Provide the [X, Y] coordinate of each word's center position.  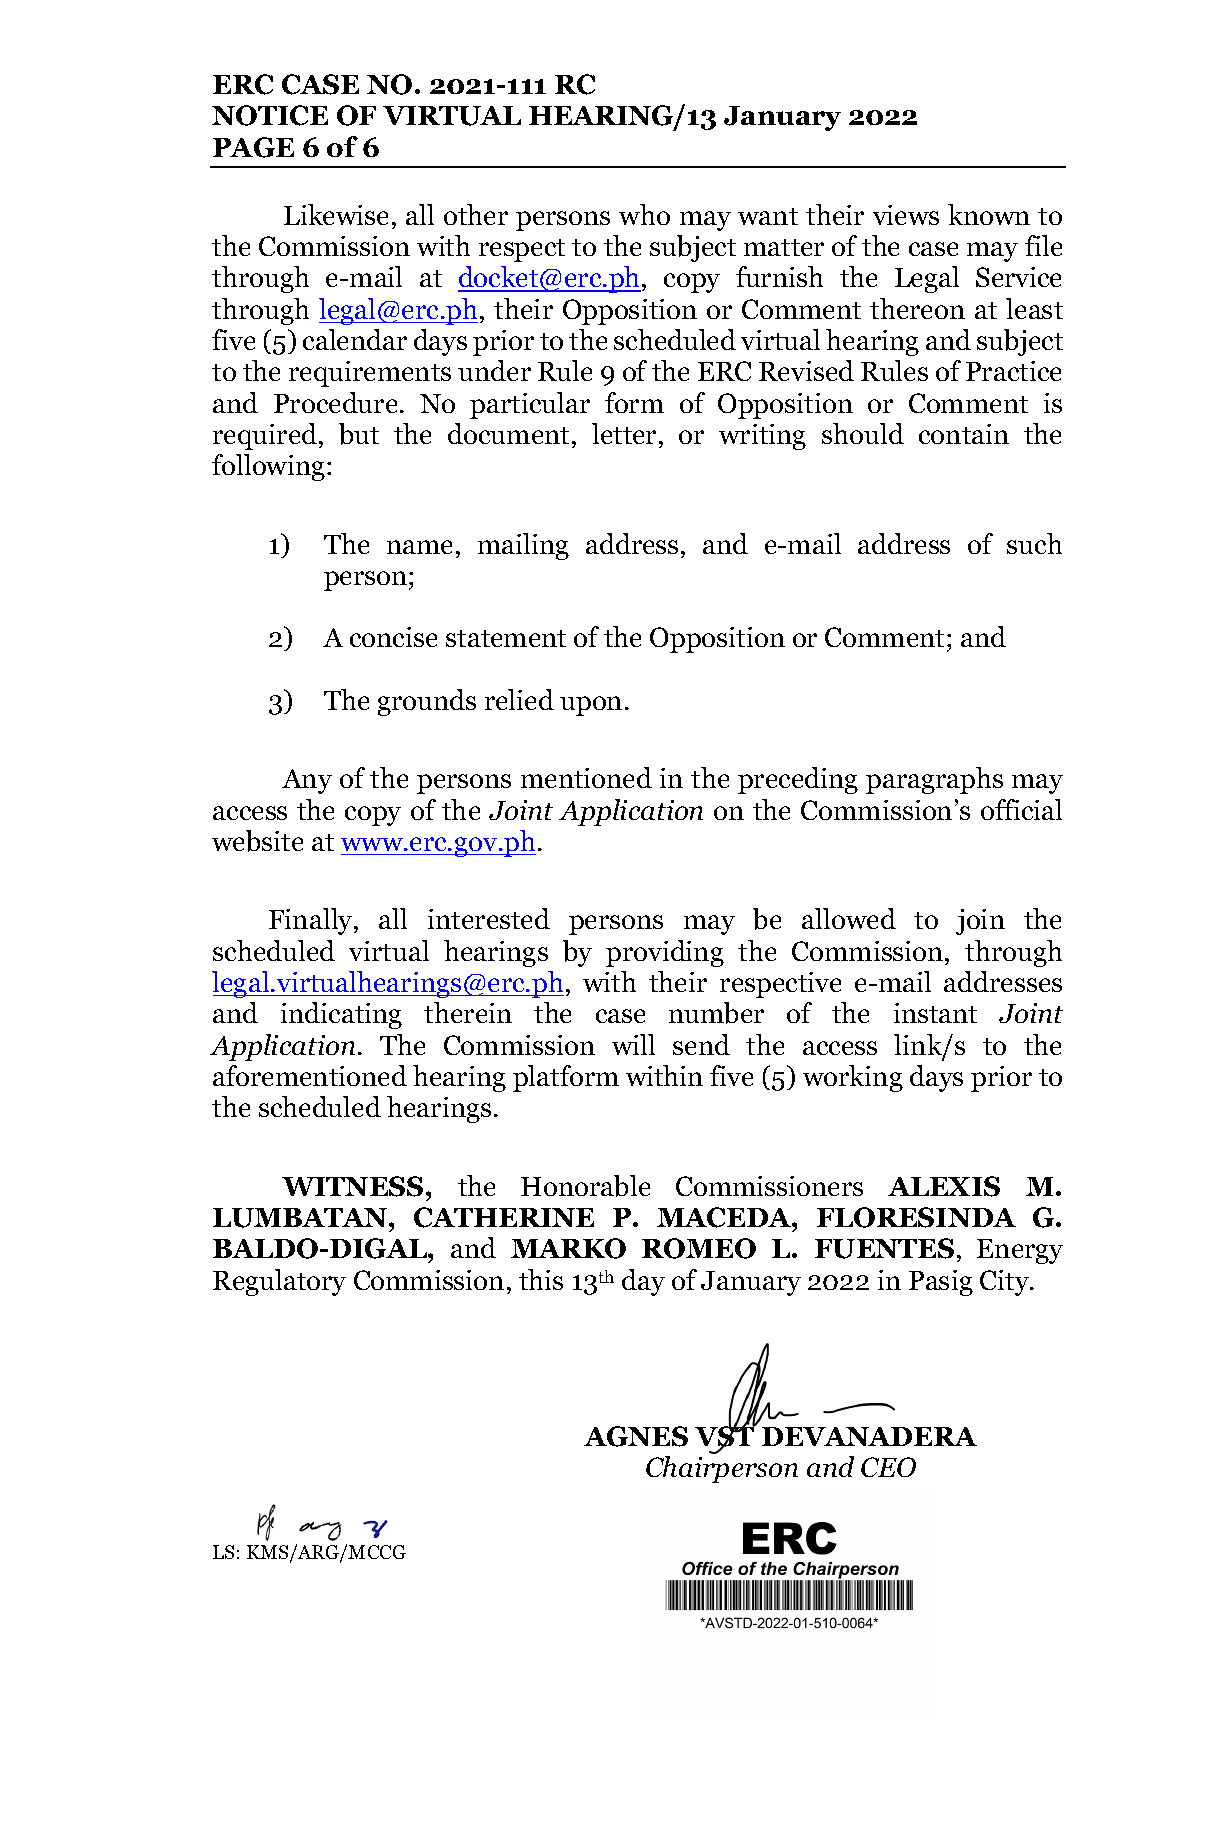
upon [591, 706]
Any [307, 781]
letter [626, 433]
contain [964, 434]
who [644, 214]
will [633, 1044]
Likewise [336, 214]
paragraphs [934, 780]
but [359, 434]
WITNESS [352, 1186]
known [989, 214]
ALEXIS [944, 1186]
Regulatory [279, 1282]
